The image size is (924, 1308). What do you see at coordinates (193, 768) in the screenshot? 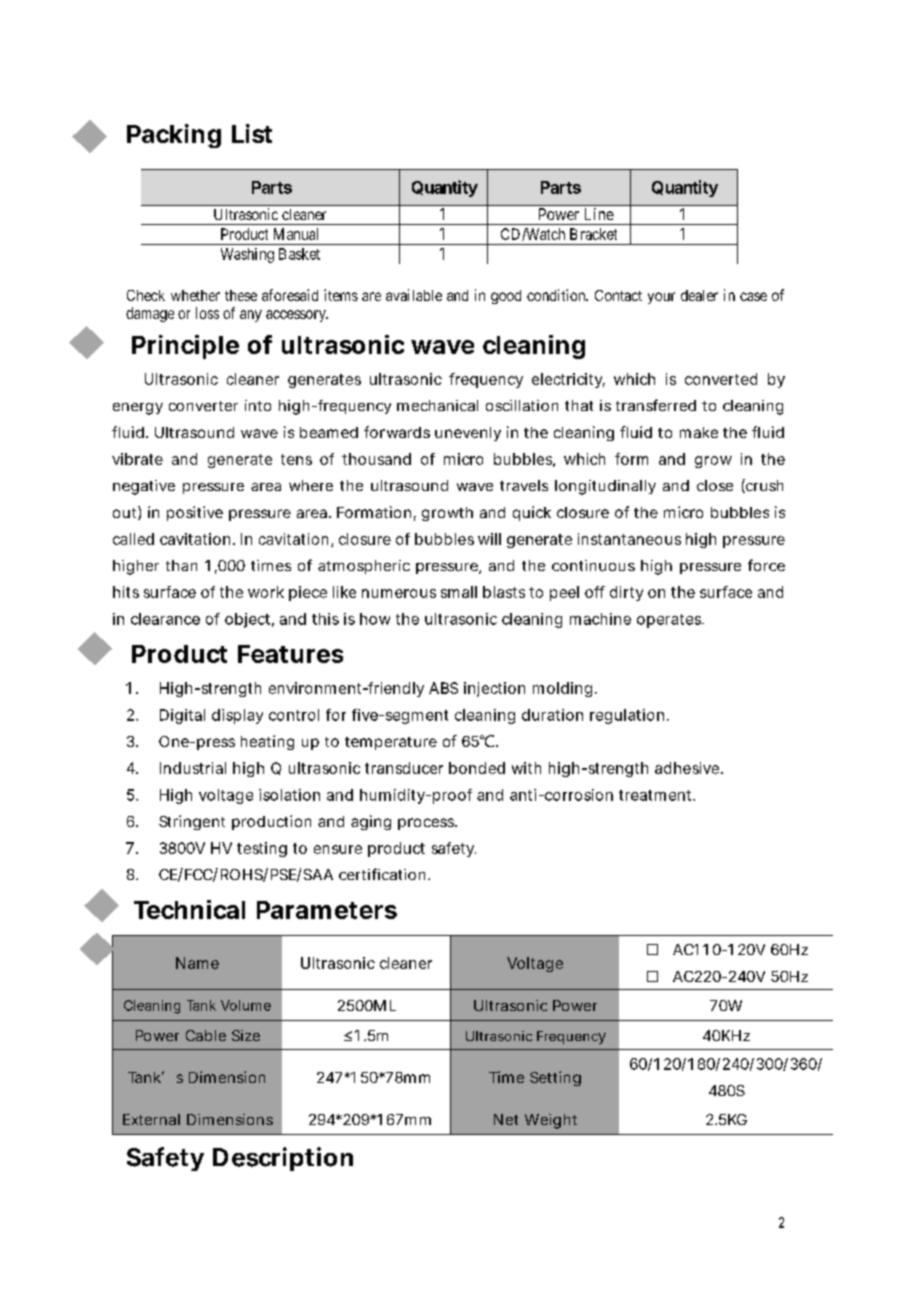
I see `Industrial` at bounding box center [193, 768].
